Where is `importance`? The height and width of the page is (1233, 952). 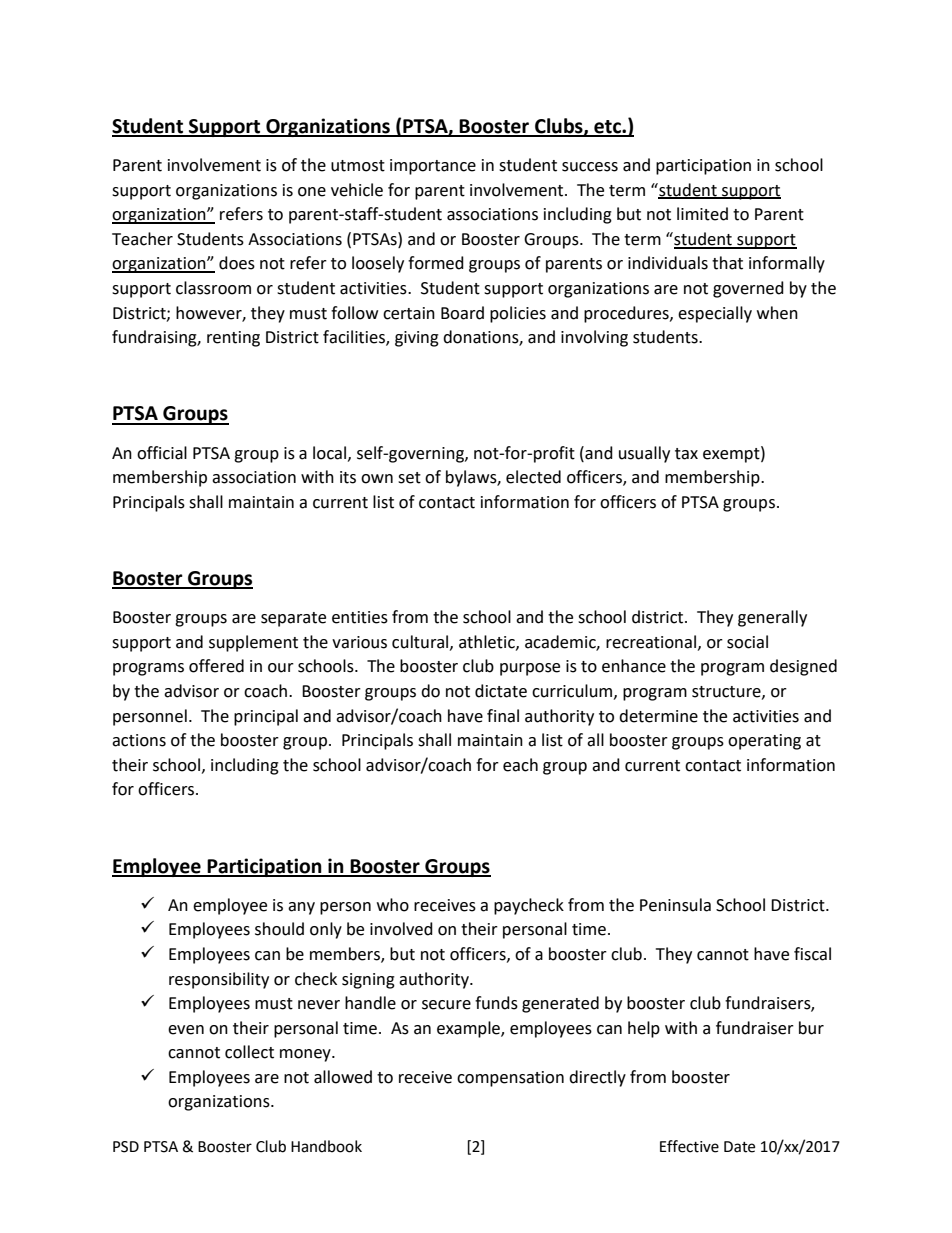
importance is located at coordinates (433, 167).
